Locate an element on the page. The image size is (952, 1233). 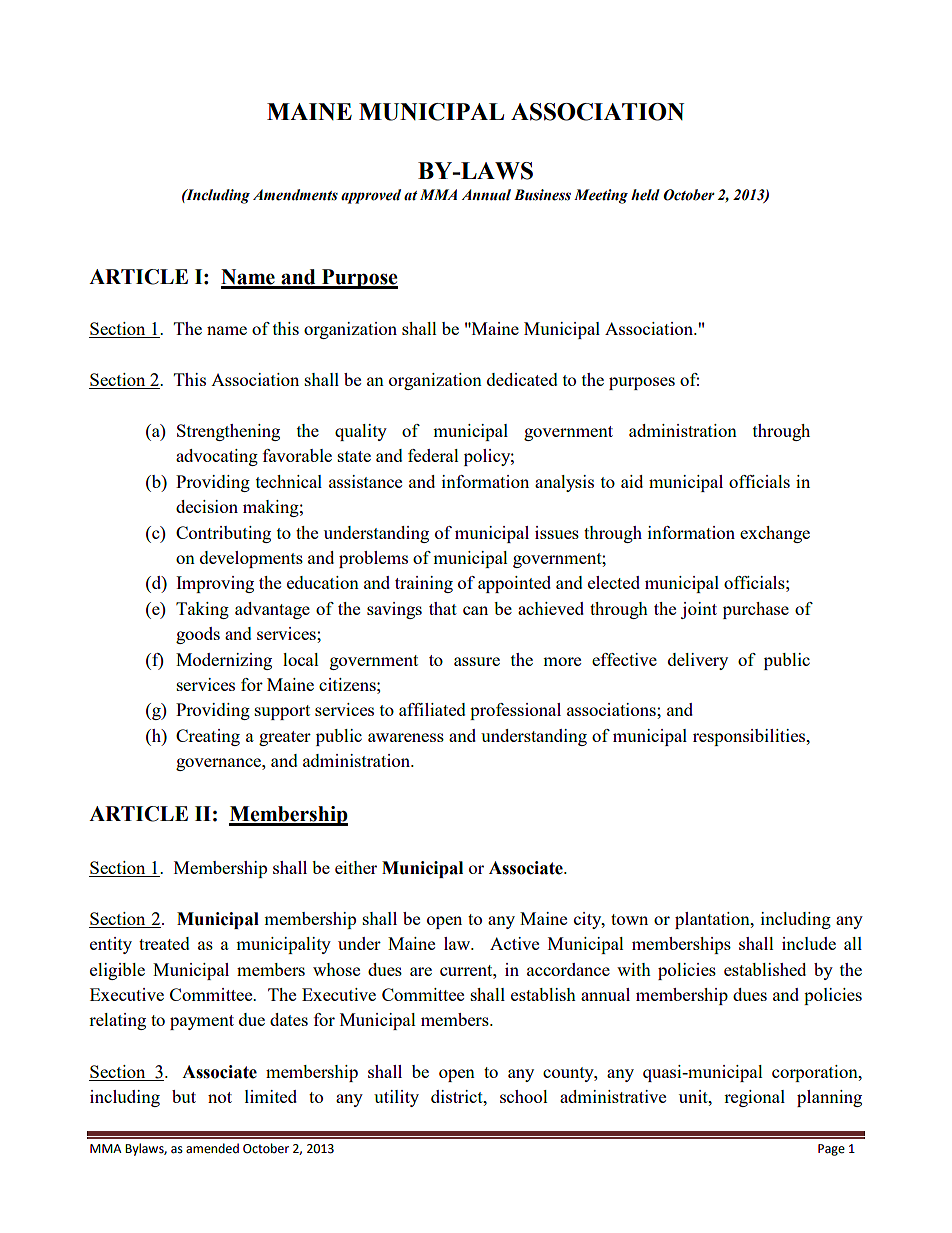
Business is located at coordinates (542, 195).
